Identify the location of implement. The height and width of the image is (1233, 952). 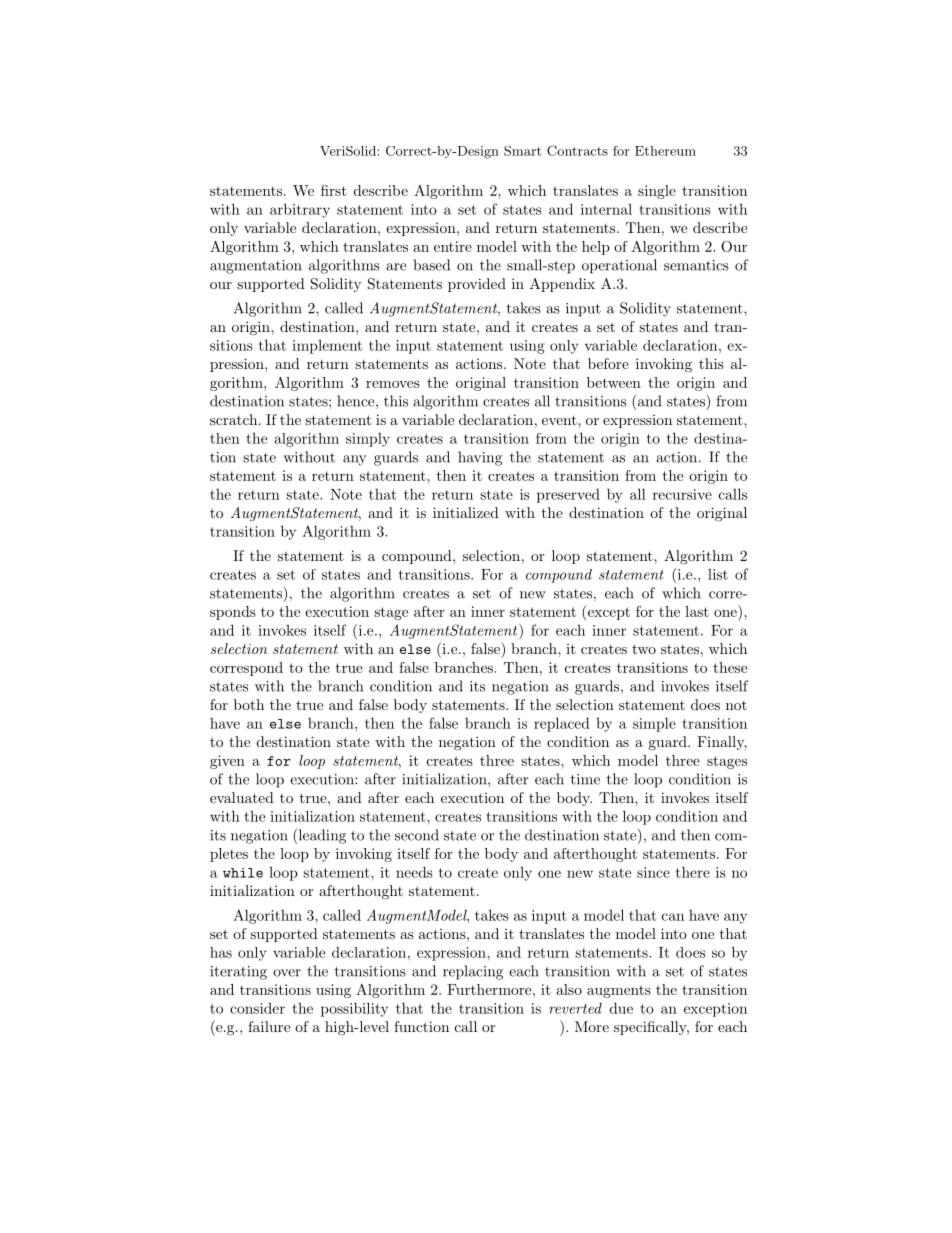
(327, 347).
